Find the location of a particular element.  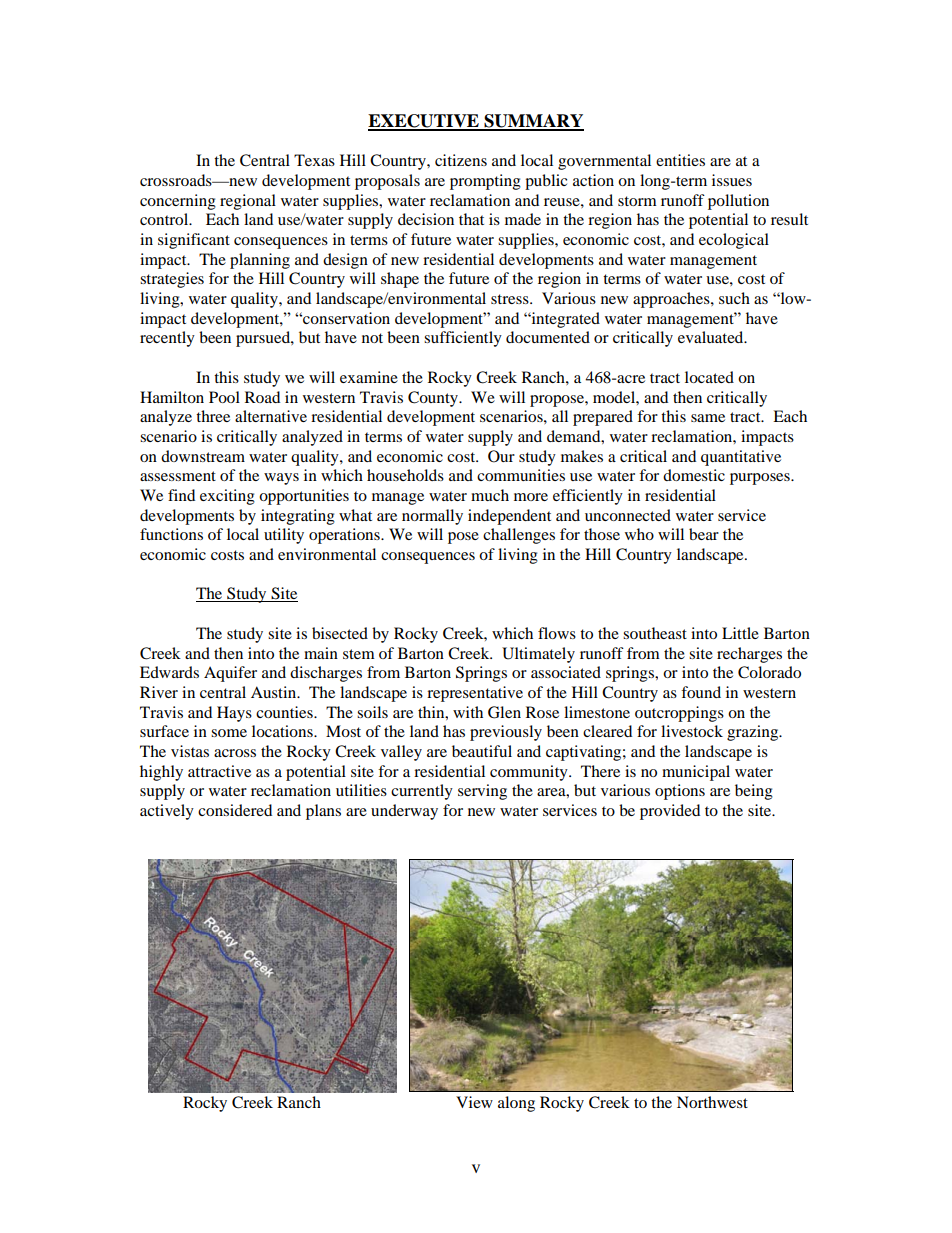

Little is located at coordinates (740, 633).
